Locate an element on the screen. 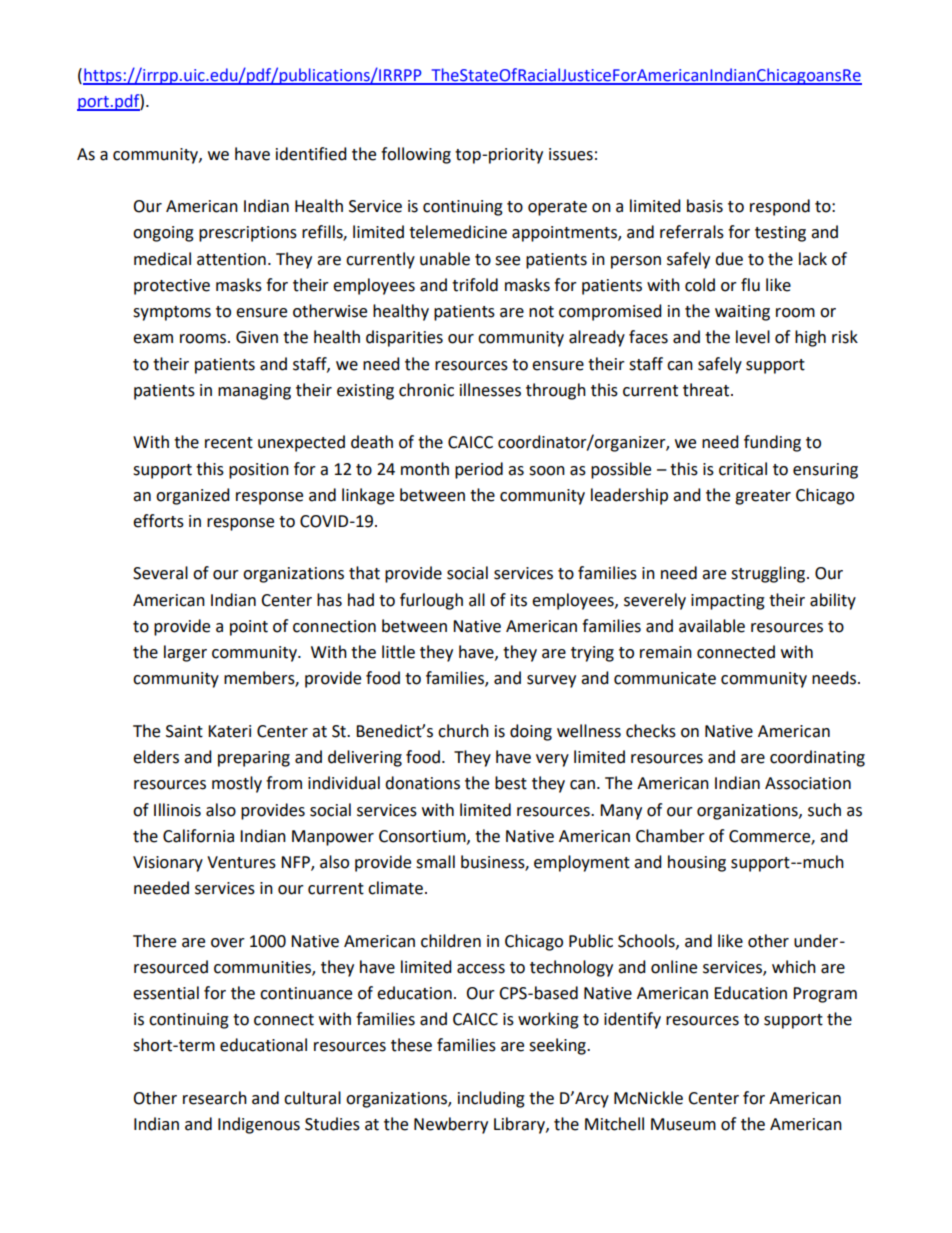  research is located at coordinates (215, 1098).
